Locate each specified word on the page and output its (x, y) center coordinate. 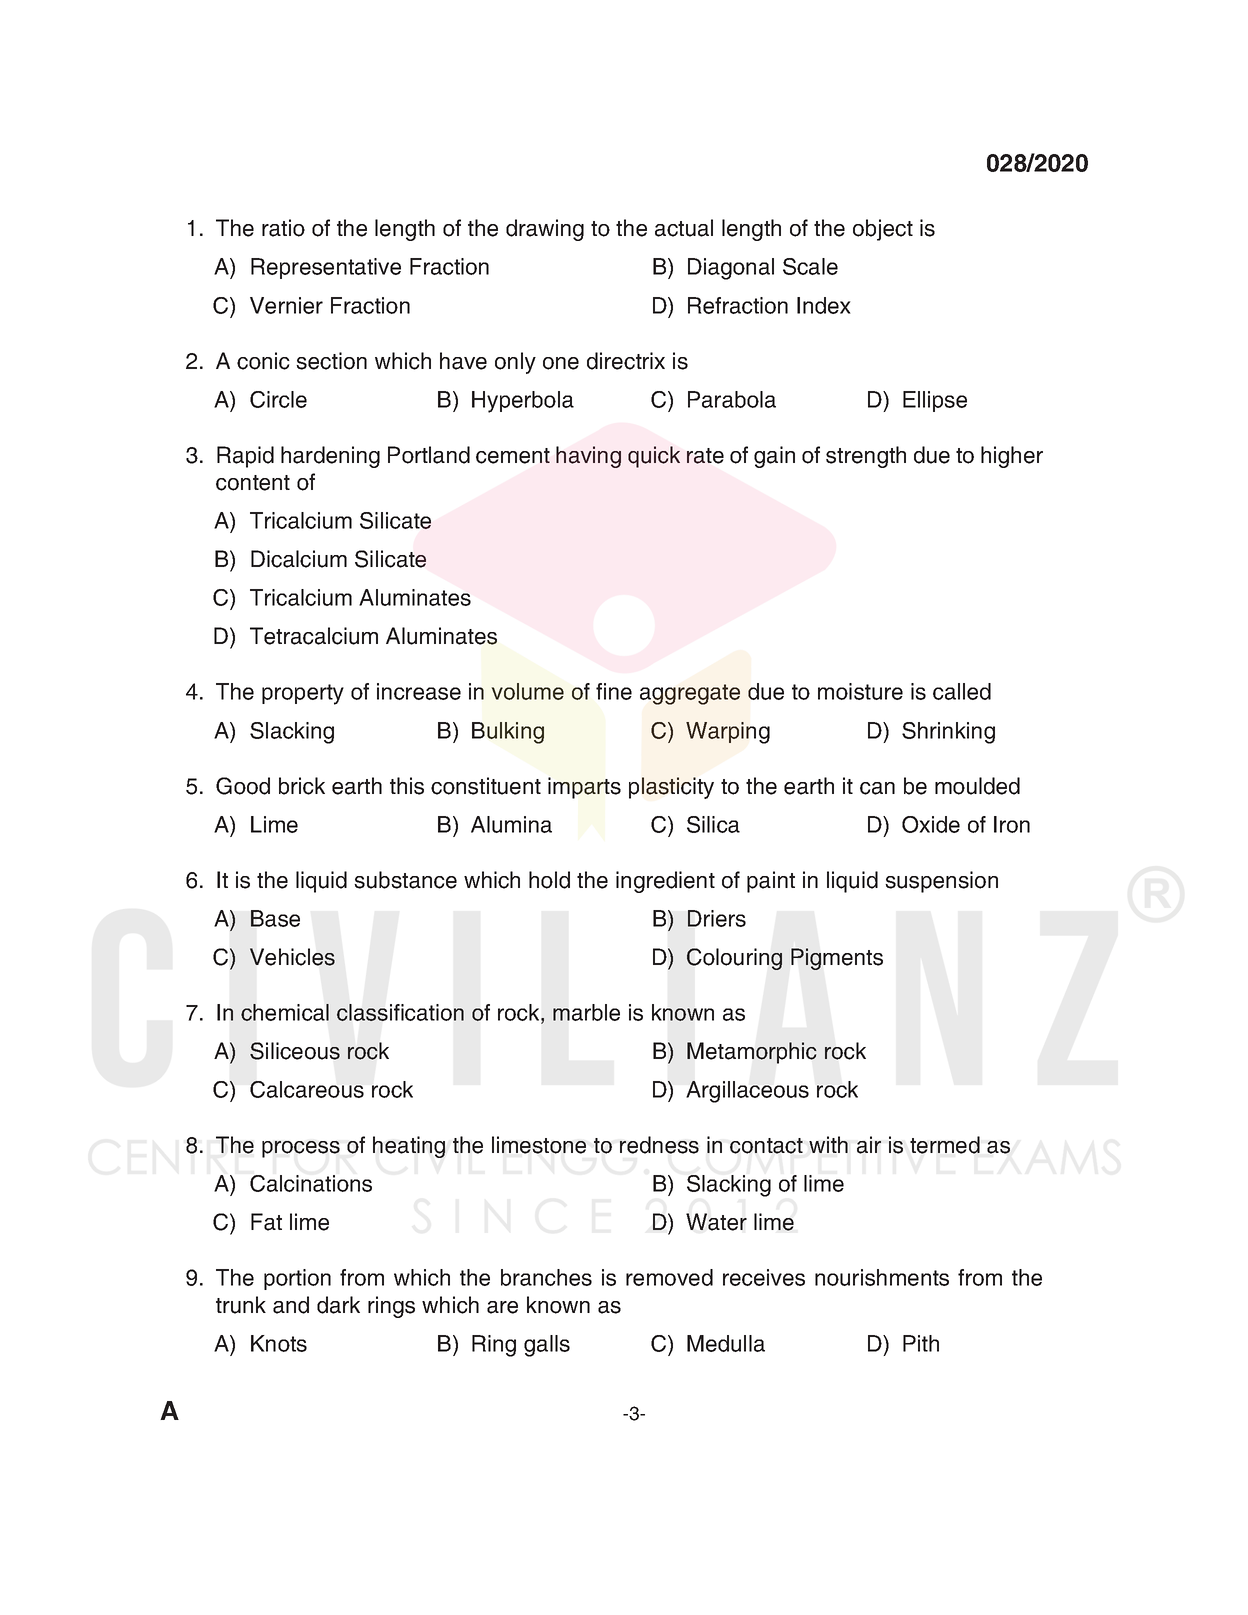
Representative (326, 268)
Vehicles (292, 957)
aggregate (690, 694)
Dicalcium (299, 559)
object (883, 230)
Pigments (837, 959)
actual (684, 228)
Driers (717, 918)
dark (338, 1305)
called (962, 691)
